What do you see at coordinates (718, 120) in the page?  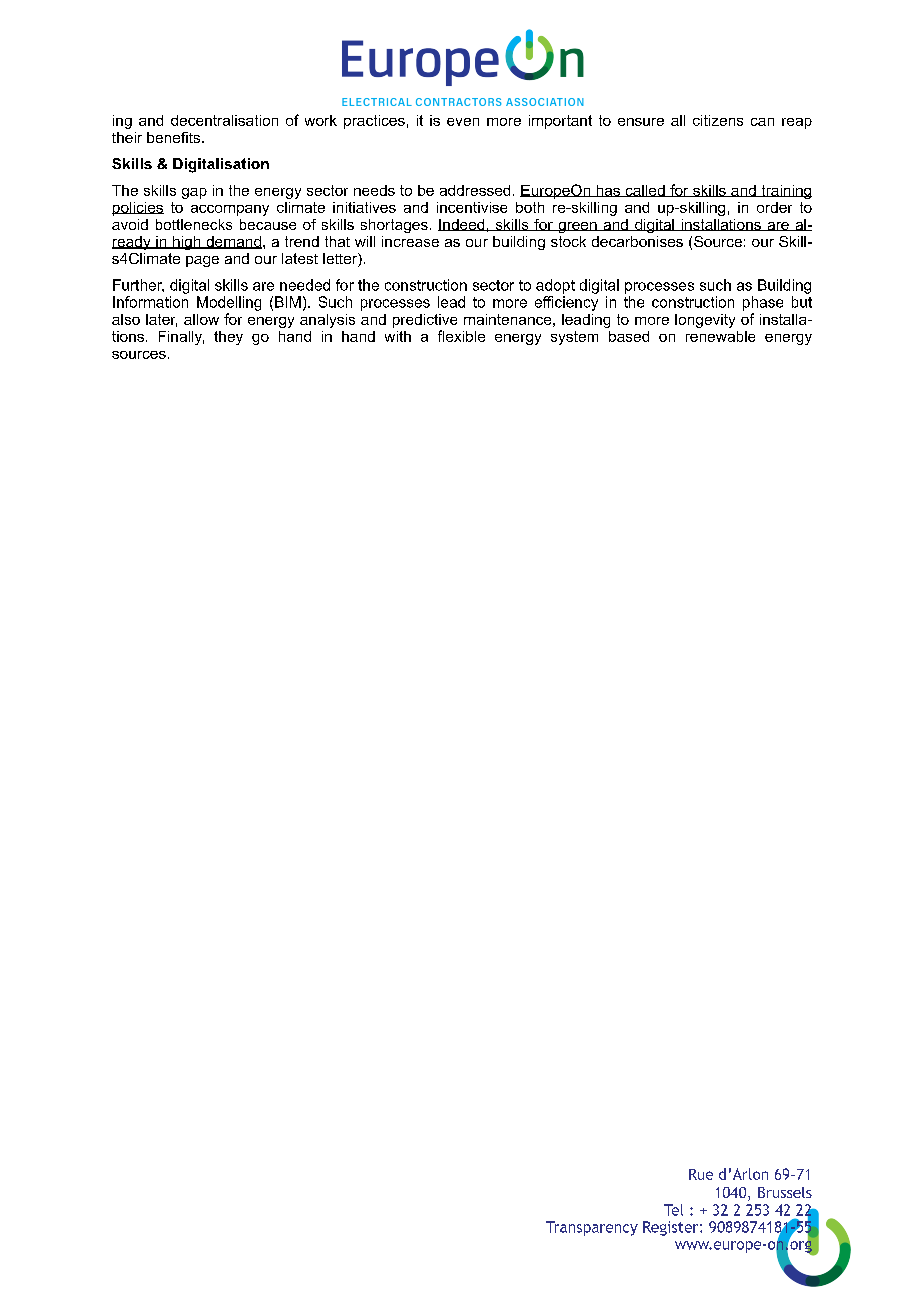 I see `citizens` at bounding box center [718, 120].
